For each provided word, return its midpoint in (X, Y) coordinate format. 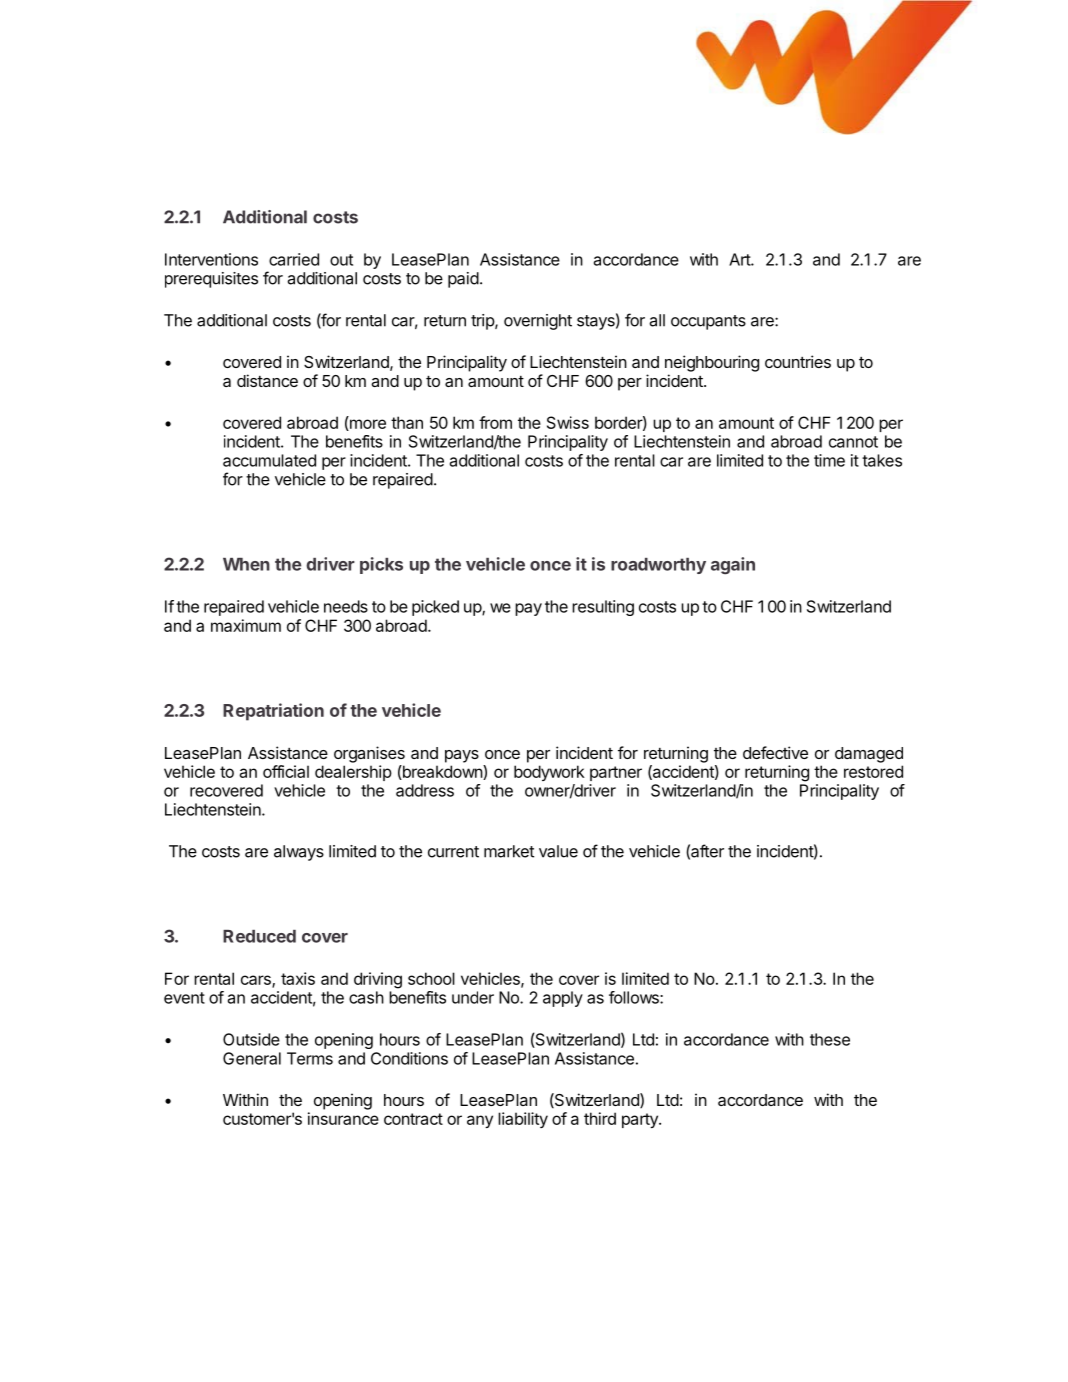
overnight (538, 322)
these (830, 1039)
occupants (708, 322)
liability (523, 1120)
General (252, 1058)
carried (294, 259)
